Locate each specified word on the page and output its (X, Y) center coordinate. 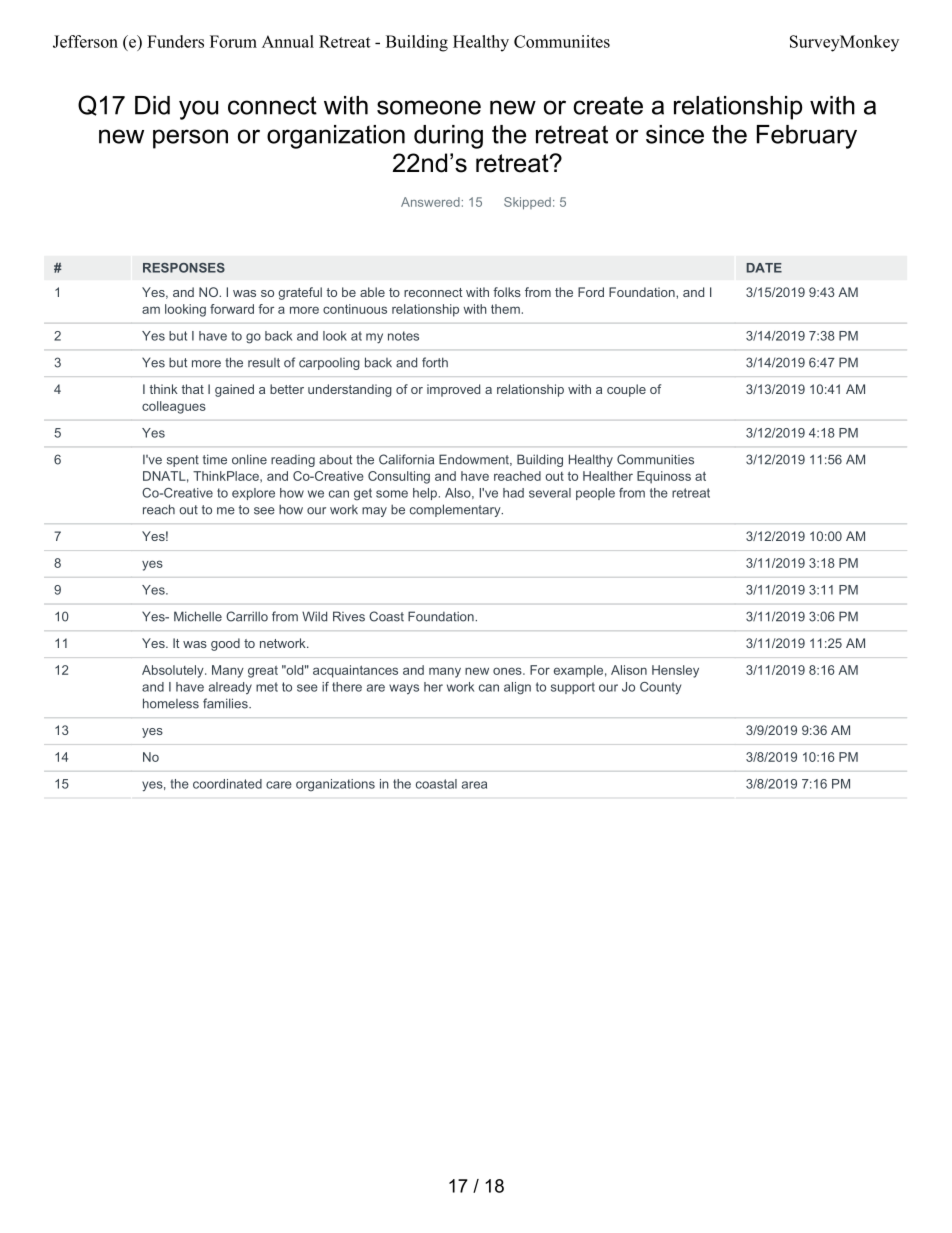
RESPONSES (184, 268)
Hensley (675, 671)
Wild (314, 616)
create (608, 105)
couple (626, 390)
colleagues (174, 407)
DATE (764, 268)
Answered (430, 202)
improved (453, 390)
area (474, 785)
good (225, 644)
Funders (175, 41)
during (448, 137)
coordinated (227, 784)
